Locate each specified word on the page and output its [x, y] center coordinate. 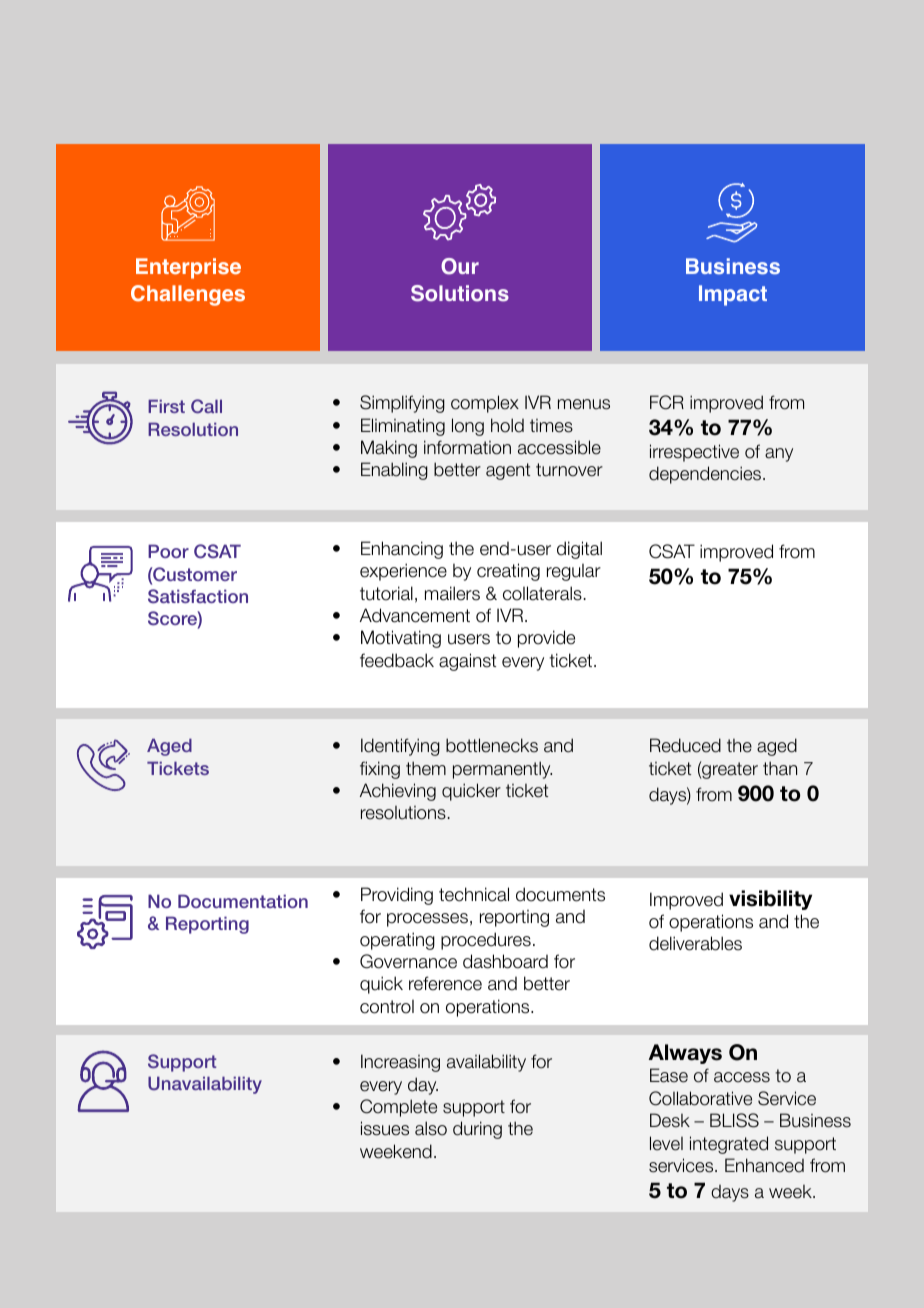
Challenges [188, 295]
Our [460, 266]
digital [579, 550]
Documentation [243, 901]
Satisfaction [198, 596]
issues [385, 1128]
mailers [452, 593]
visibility [770, 900]
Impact [733, 295]
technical [474, 894]
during [477, 1130]
